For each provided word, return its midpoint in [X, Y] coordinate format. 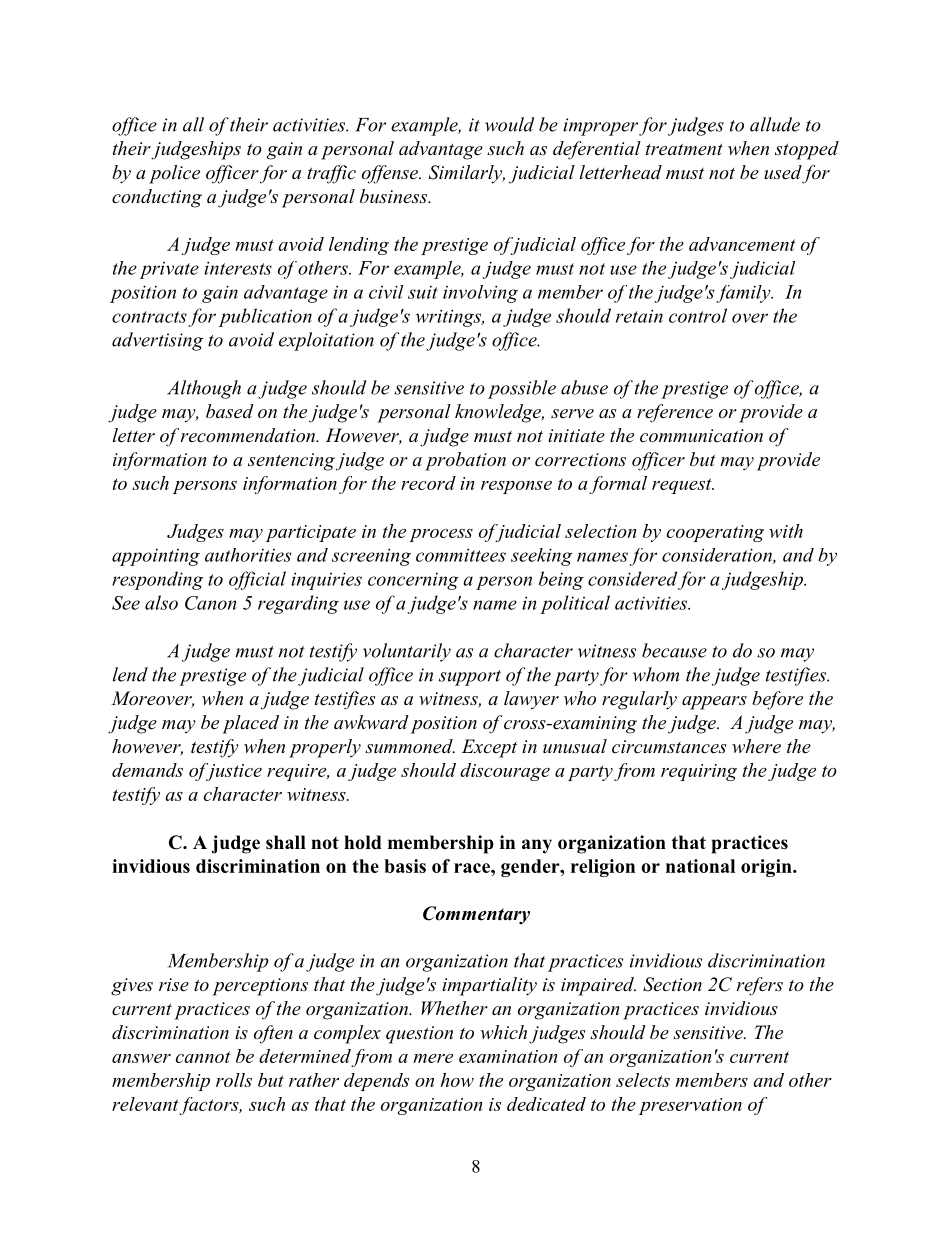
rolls [234, 1080]
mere [433, 1058]
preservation [690, 1106]
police [174, 174]
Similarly [467, 174]
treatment [684, 150]
